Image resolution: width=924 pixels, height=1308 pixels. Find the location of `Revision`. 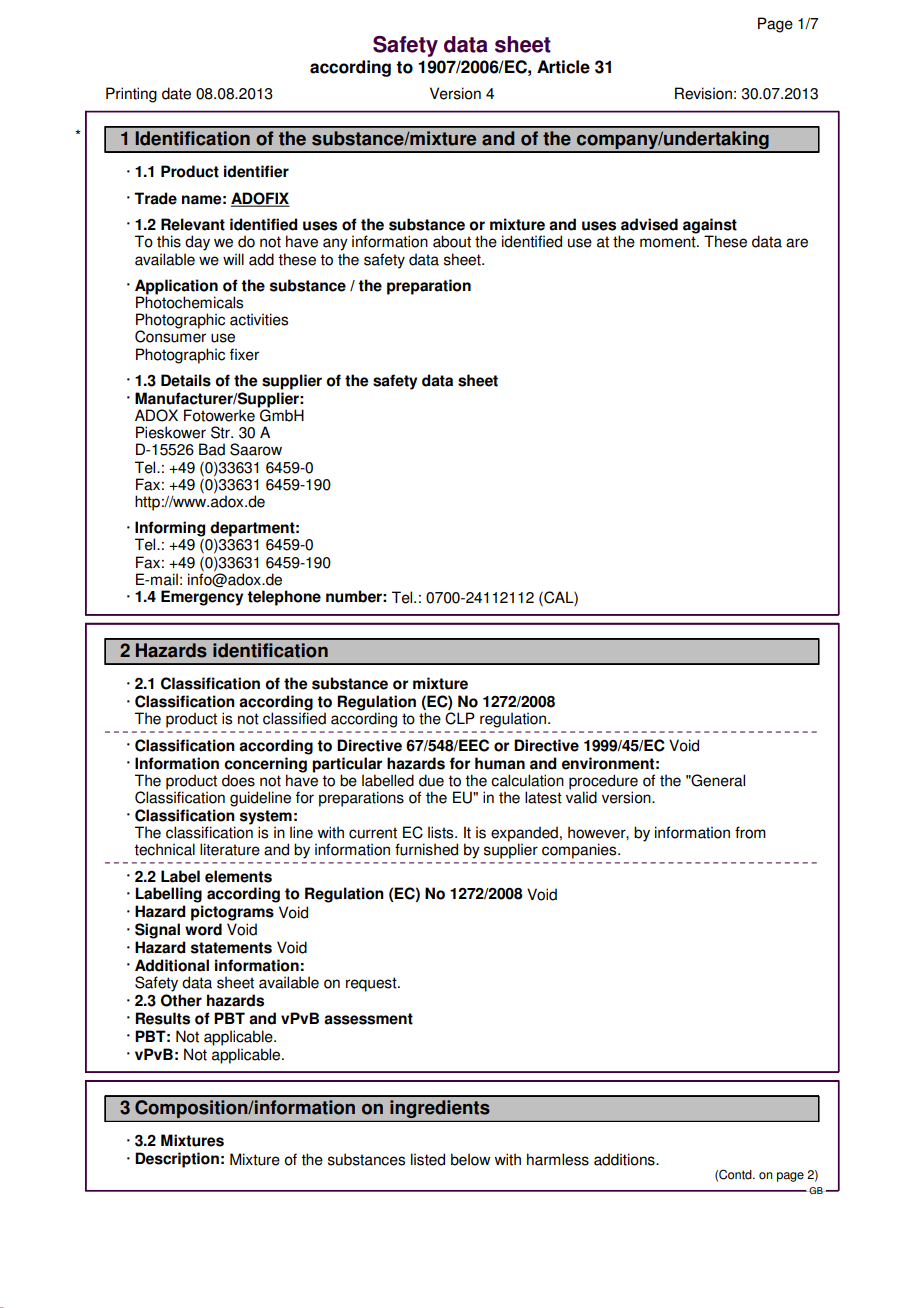

Revision is located at coordinates (703, 93).
